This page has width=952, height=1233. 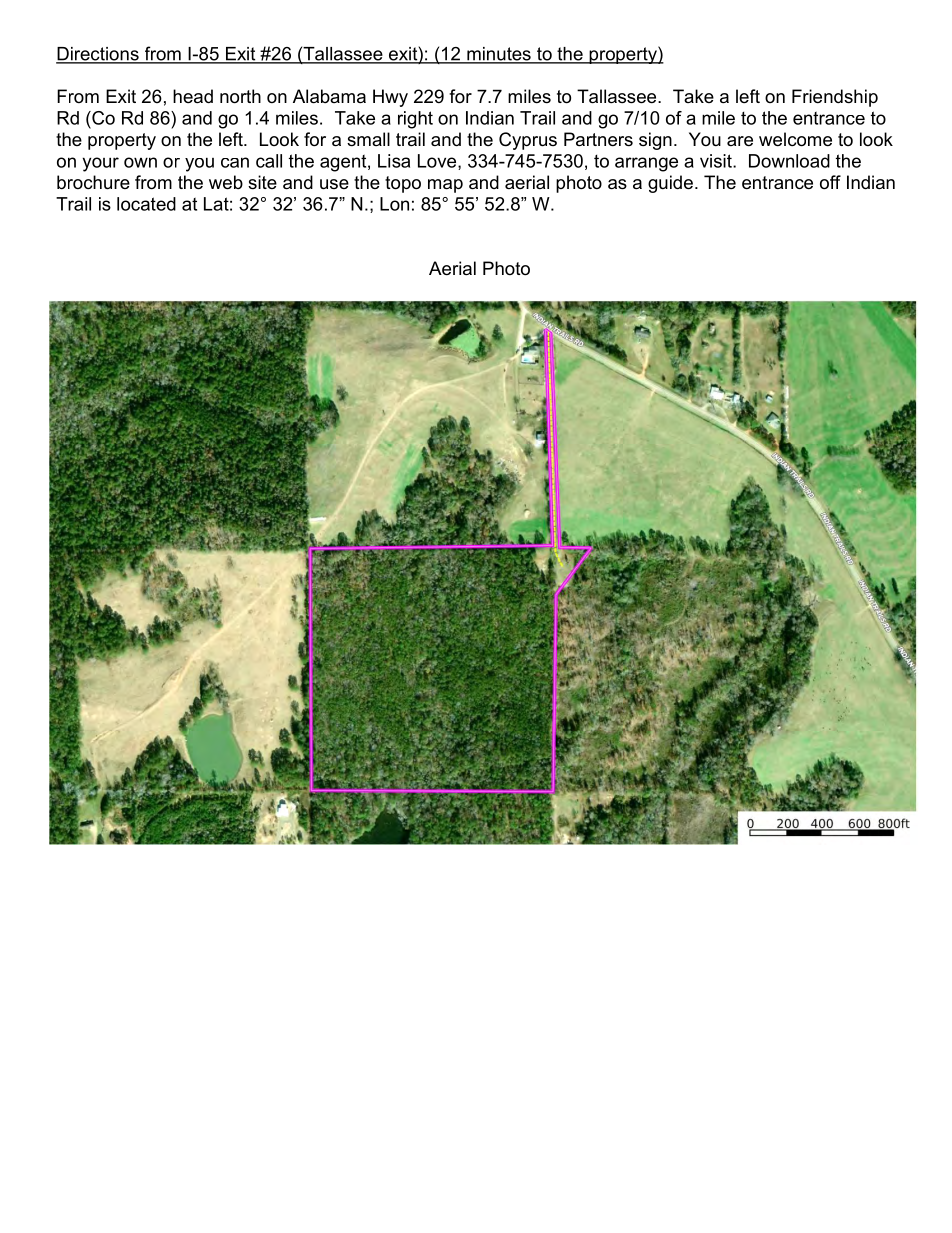 What do you see at coordinates (98, 55) in the page?
I see `Directions` at bounding box center [98, 55].
